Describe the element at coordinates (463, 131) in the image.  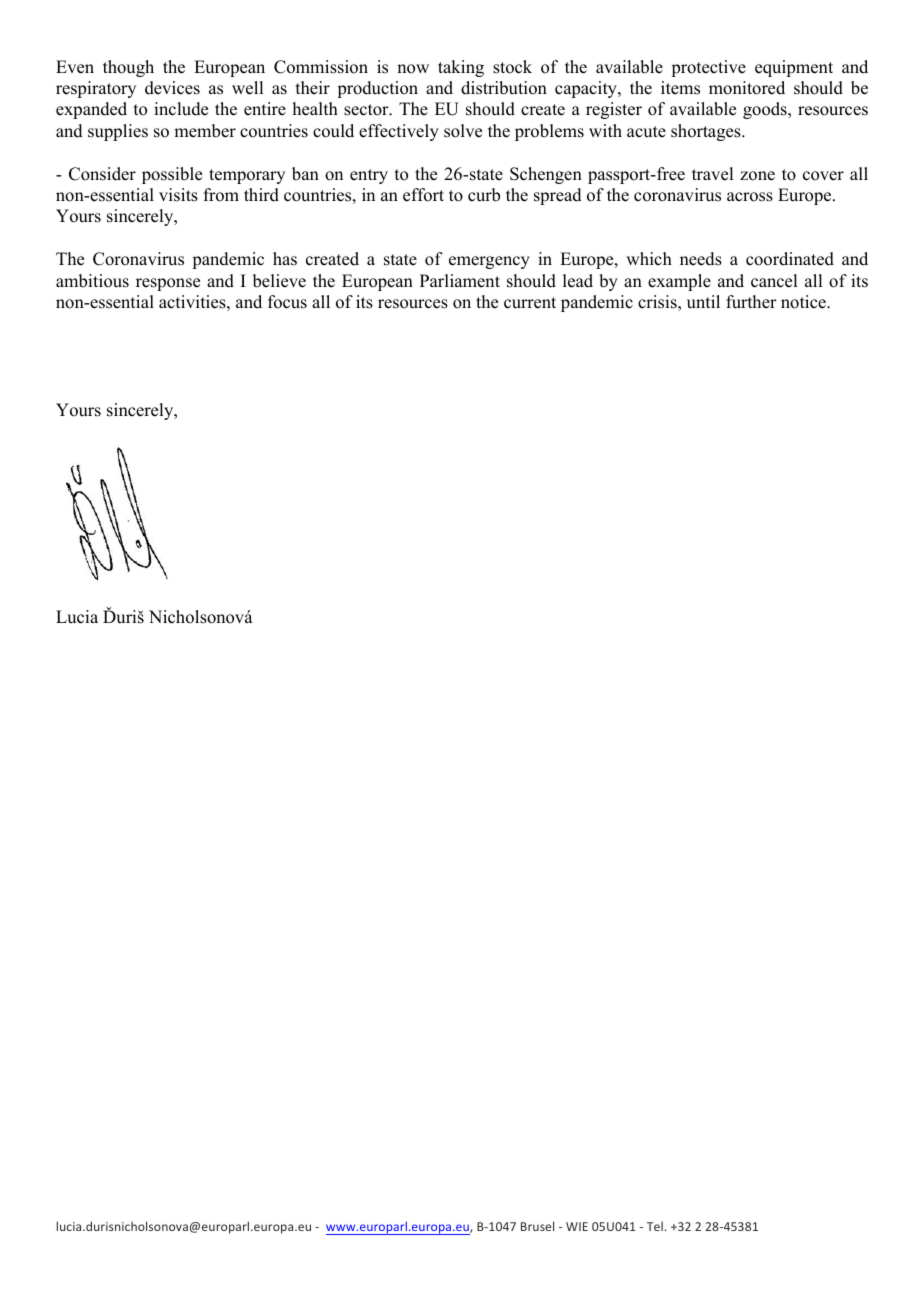
I see `solve` at that location.
